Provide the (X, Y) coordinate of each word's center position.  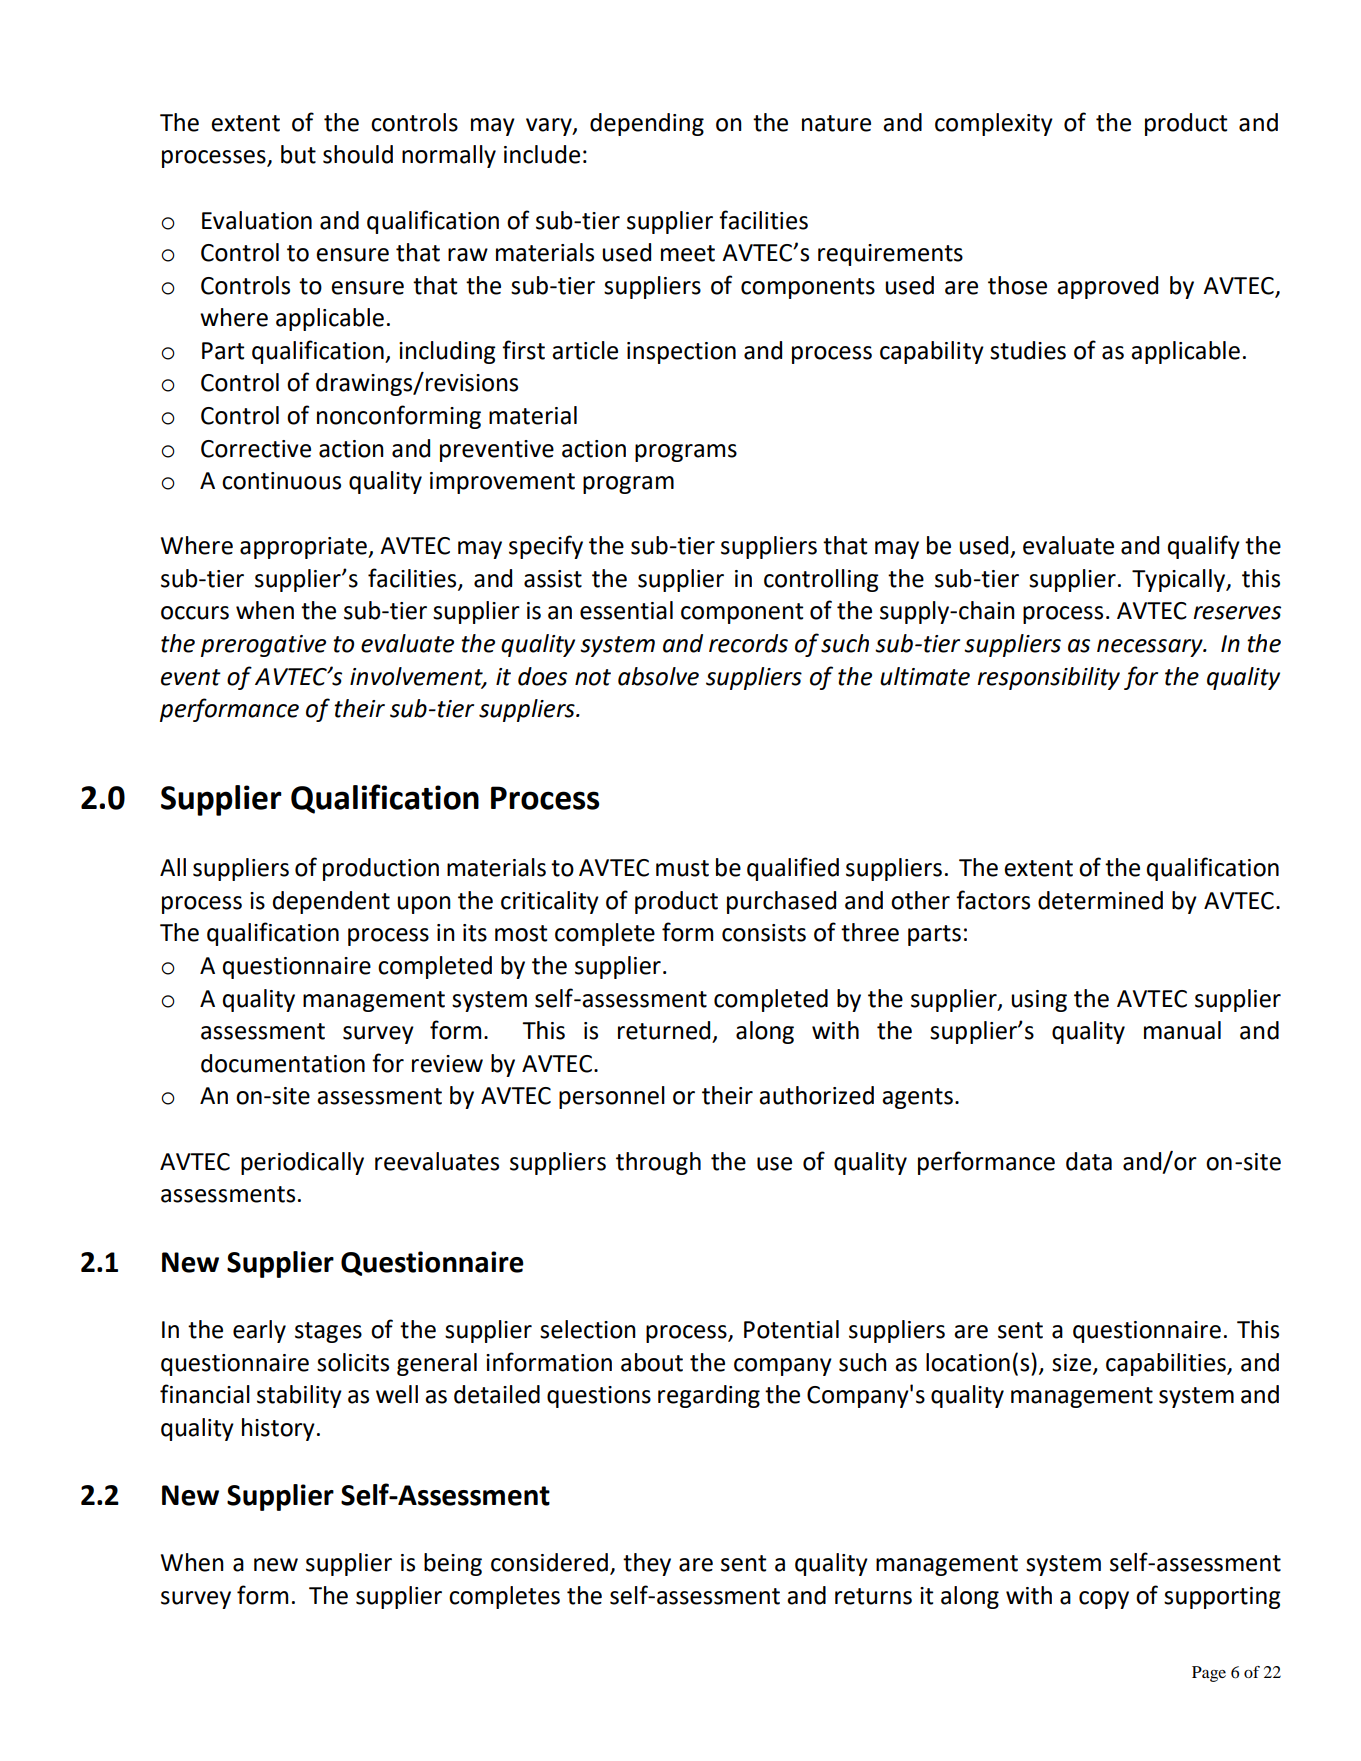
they (647, 1564)
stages (328, 1332)
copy (1104, 1600)
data (1089, 1161)
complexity (994, 124)
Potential (791, 1329)
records (748, 643)
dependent (331, 902)
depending (647, 124)
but (298, 154)
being (453, 1564)
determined (1100, 900)
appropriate (304, 548)
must (682, 868)
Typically (1180, 580)
